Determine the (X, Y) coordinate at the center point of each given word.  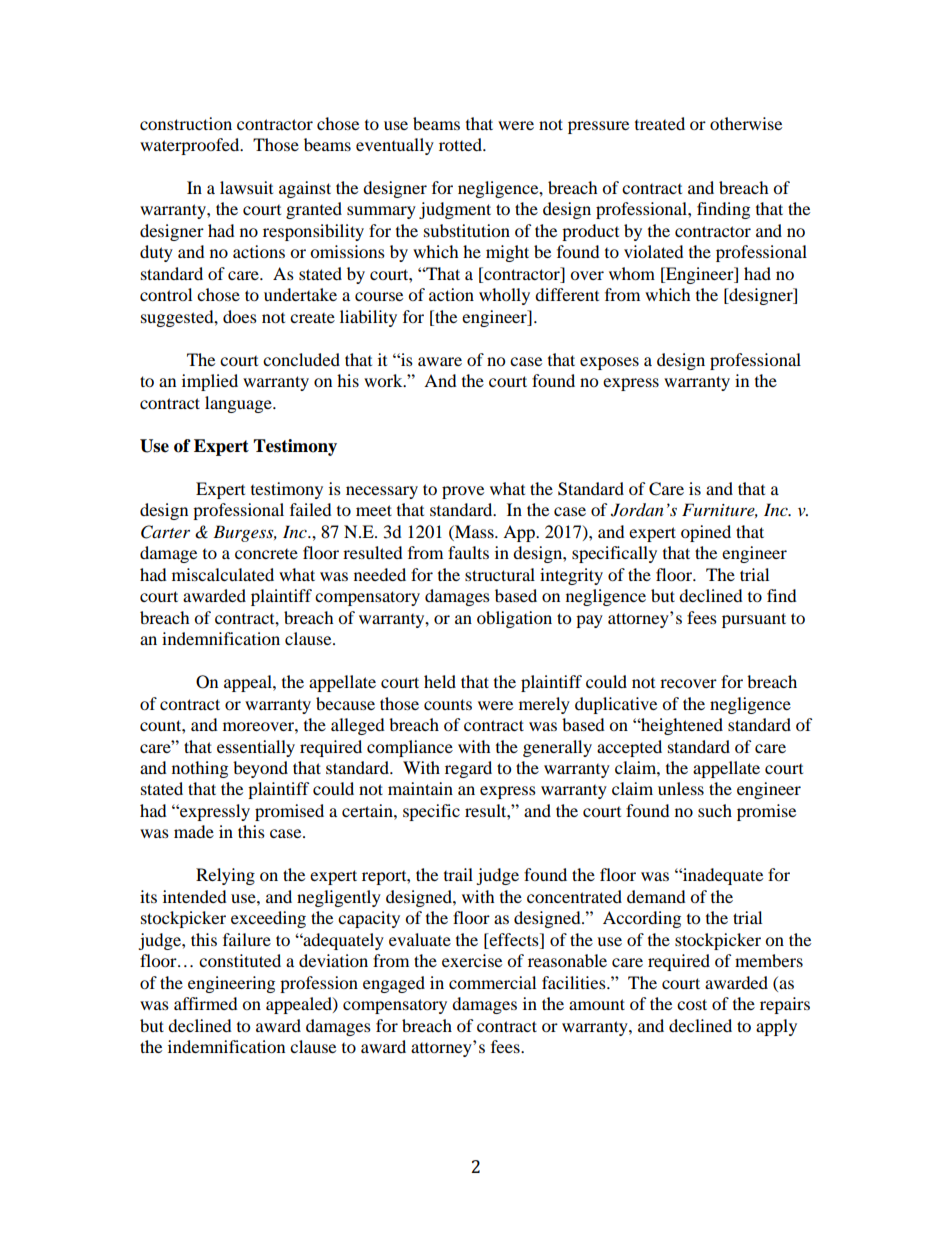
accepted (629, 748)
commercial (492, 982)
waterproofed (191, 146)
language (239, 404)
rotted (462, 144)
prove (463, 492)
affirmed (206, 1003)
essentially (256, 748)
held (440, 681)
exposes (609, 363)
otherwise (746, 123)
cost (692, 1004)
